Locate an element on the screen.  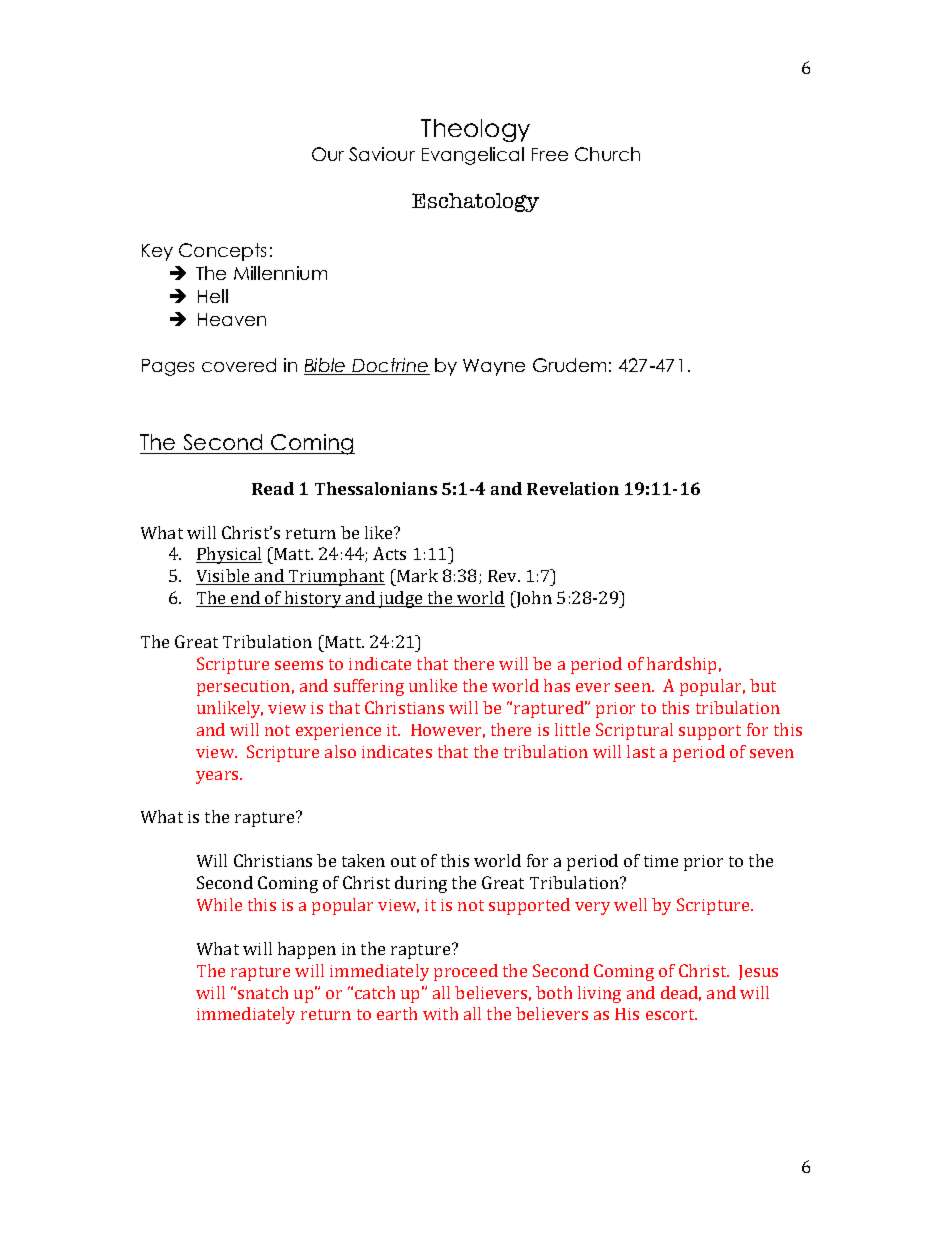
Mark is located at coordinates (416, 575).
